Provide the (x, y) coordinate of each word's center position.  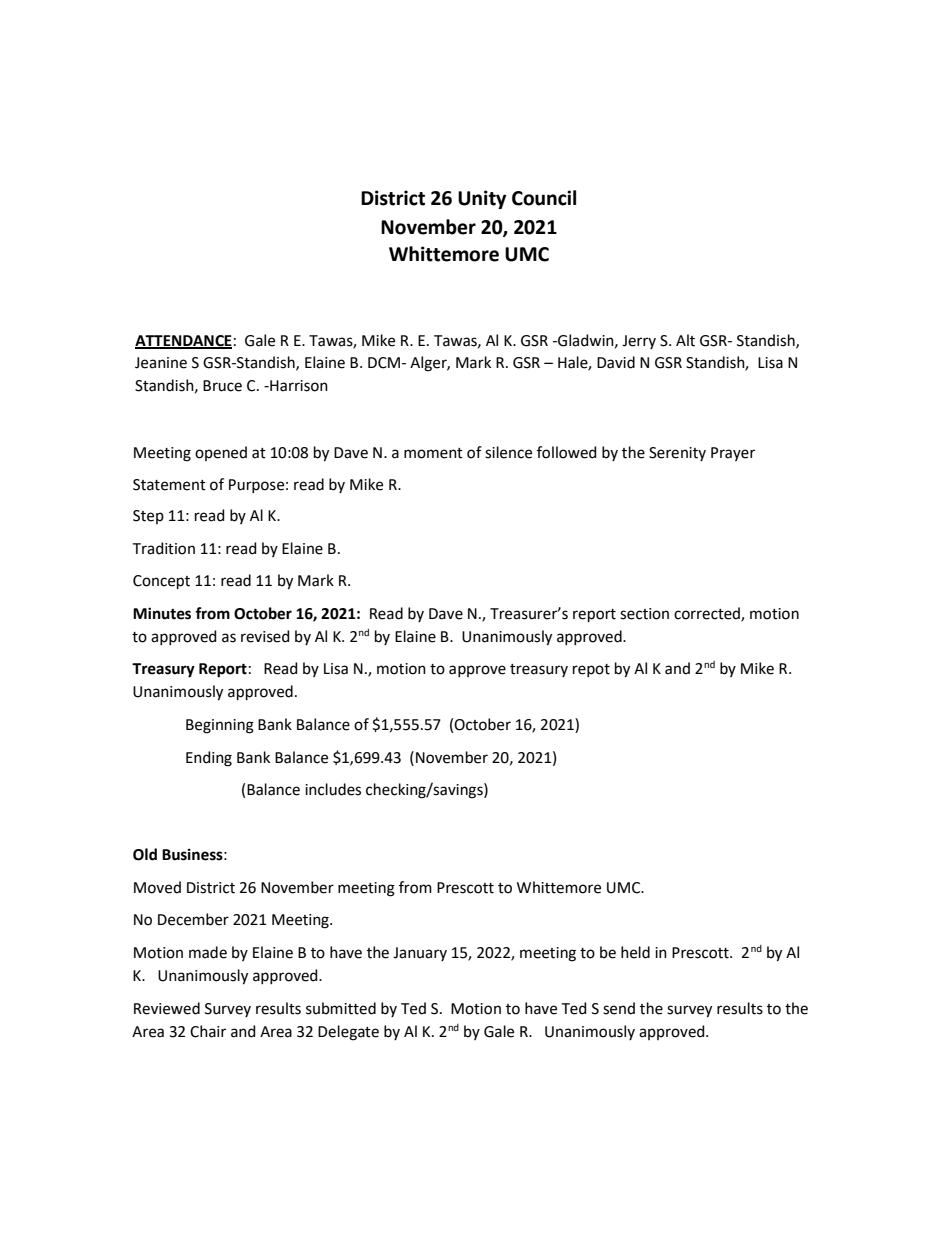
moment (433, 453)
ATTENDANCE (183, 341)
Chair (208, 1031)
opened (221, 453)
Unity (482, 199)
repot (591, 670)
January (420, 954)
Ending (209, 759)
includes (333, 789)
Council (544, 198)
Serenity (677, 454)
